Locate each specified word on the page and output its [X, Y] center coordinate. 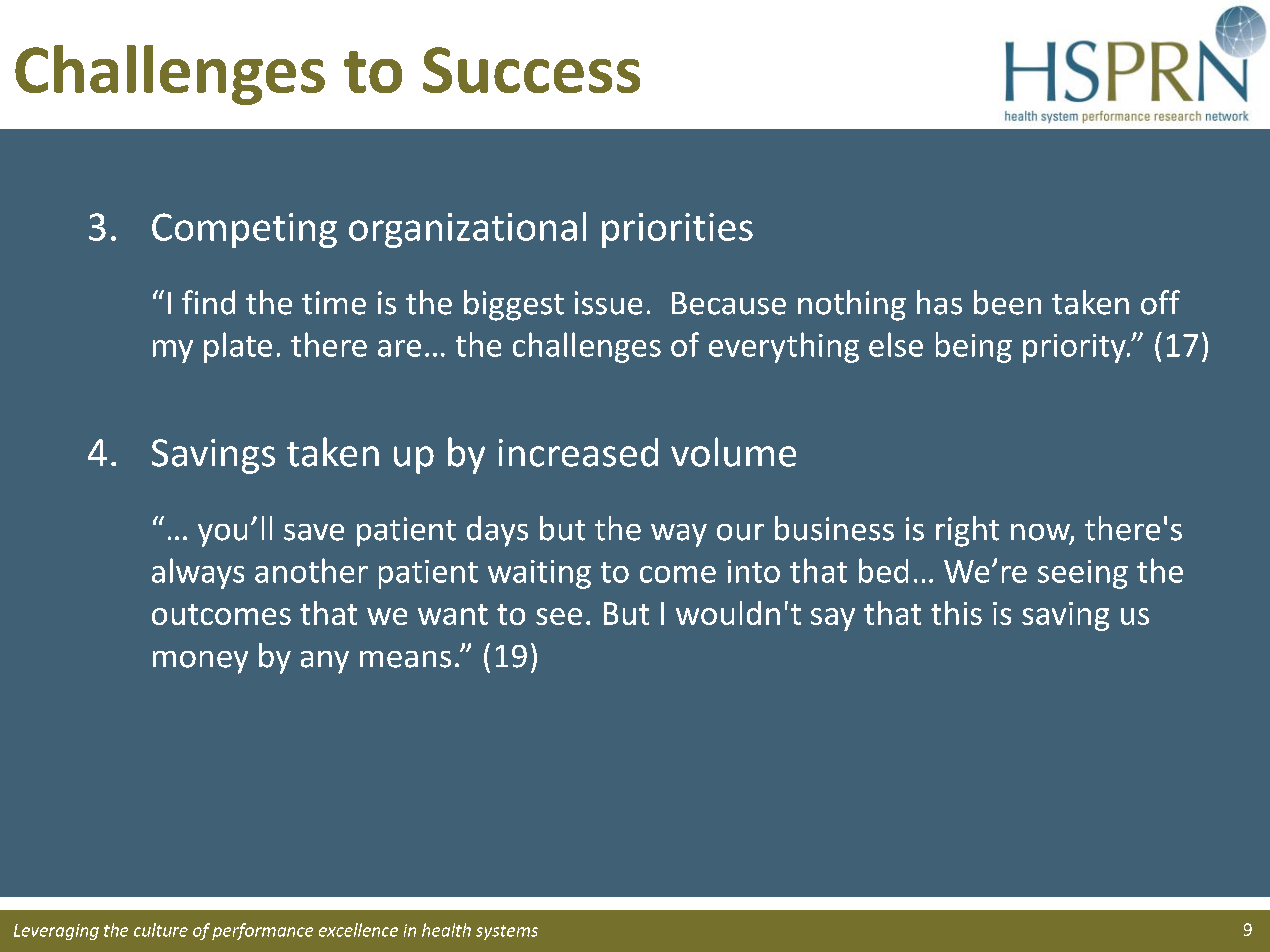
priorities [677, 230]
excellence [358, 930]
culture [161, 930]
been [1007, 302]
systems [507, 932]
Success [531, 70]
